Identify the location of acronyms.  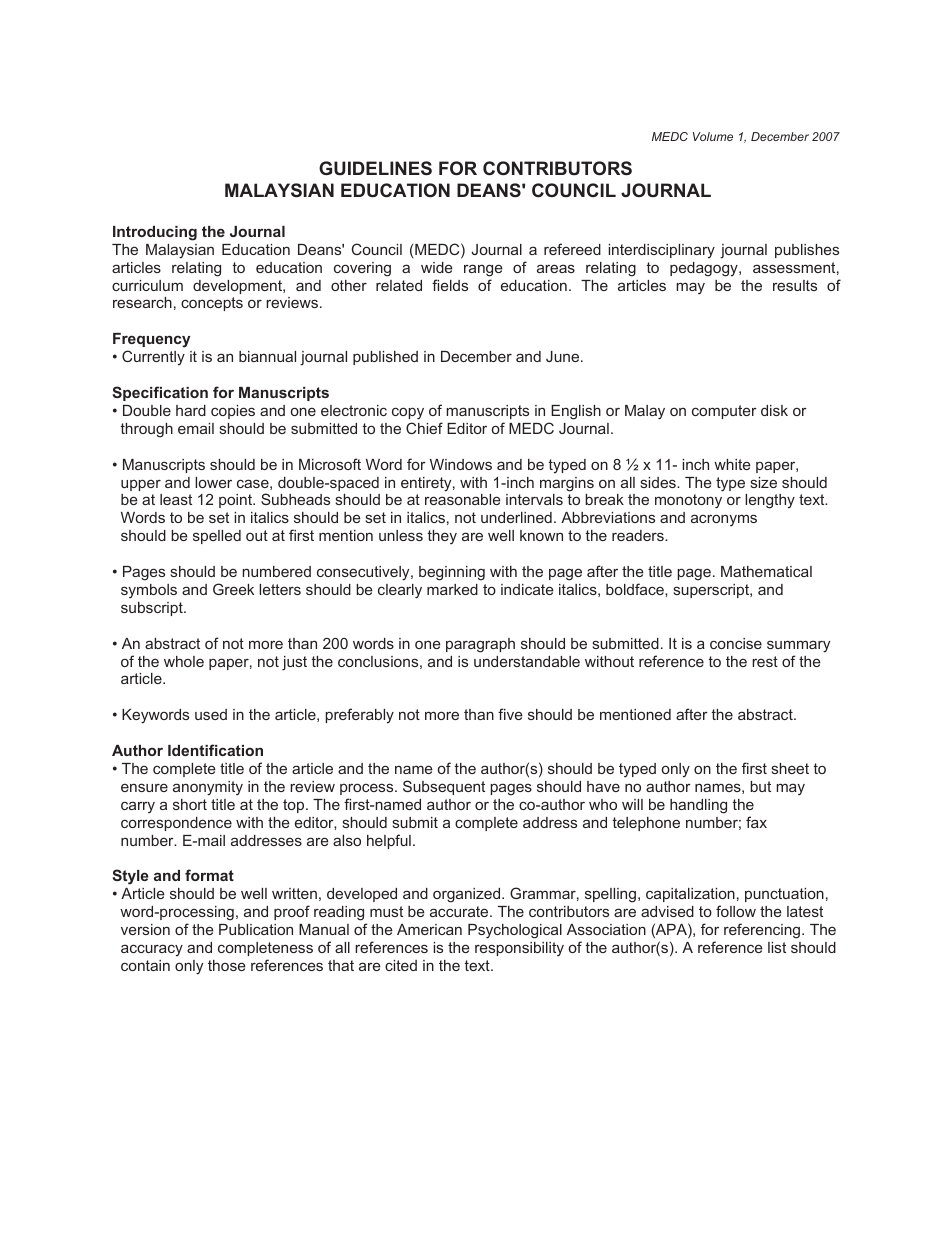
(724, 520).
